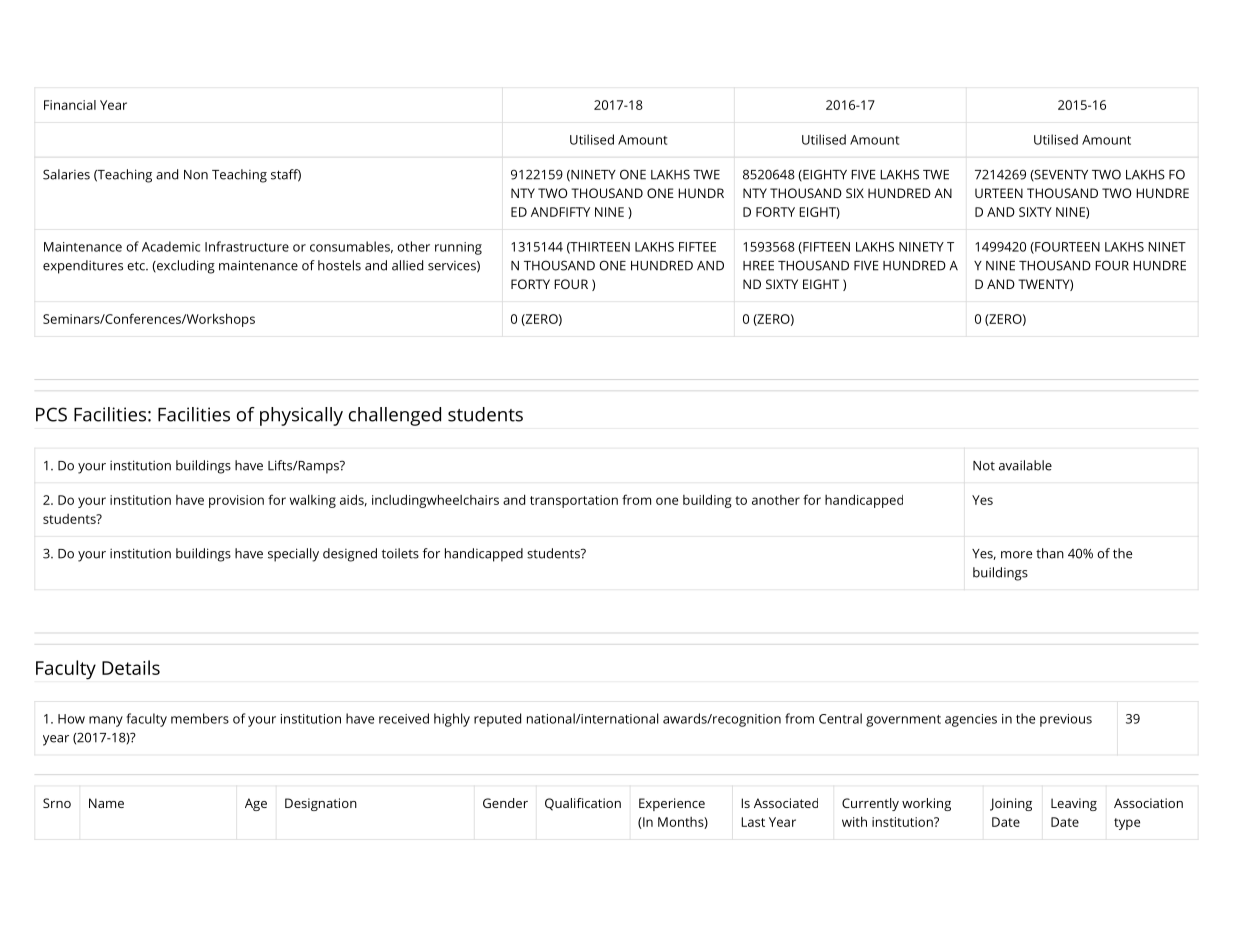 The height and width of the screenshot is (952, 1233). Describe the element at coordinates (574, 501) in the screenshot. I see `transportation` at that location.
